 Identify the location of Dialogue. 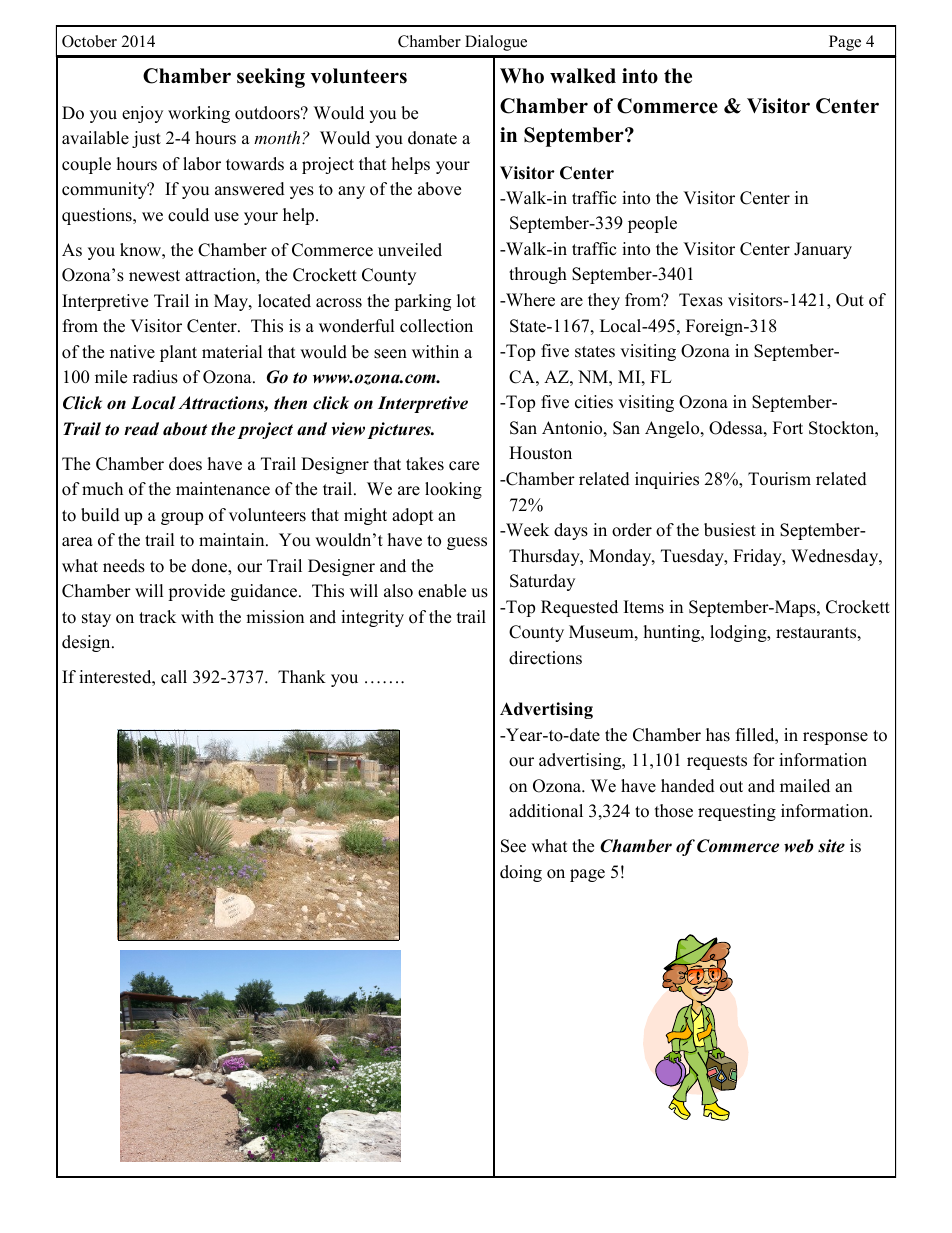
(496, 43).
